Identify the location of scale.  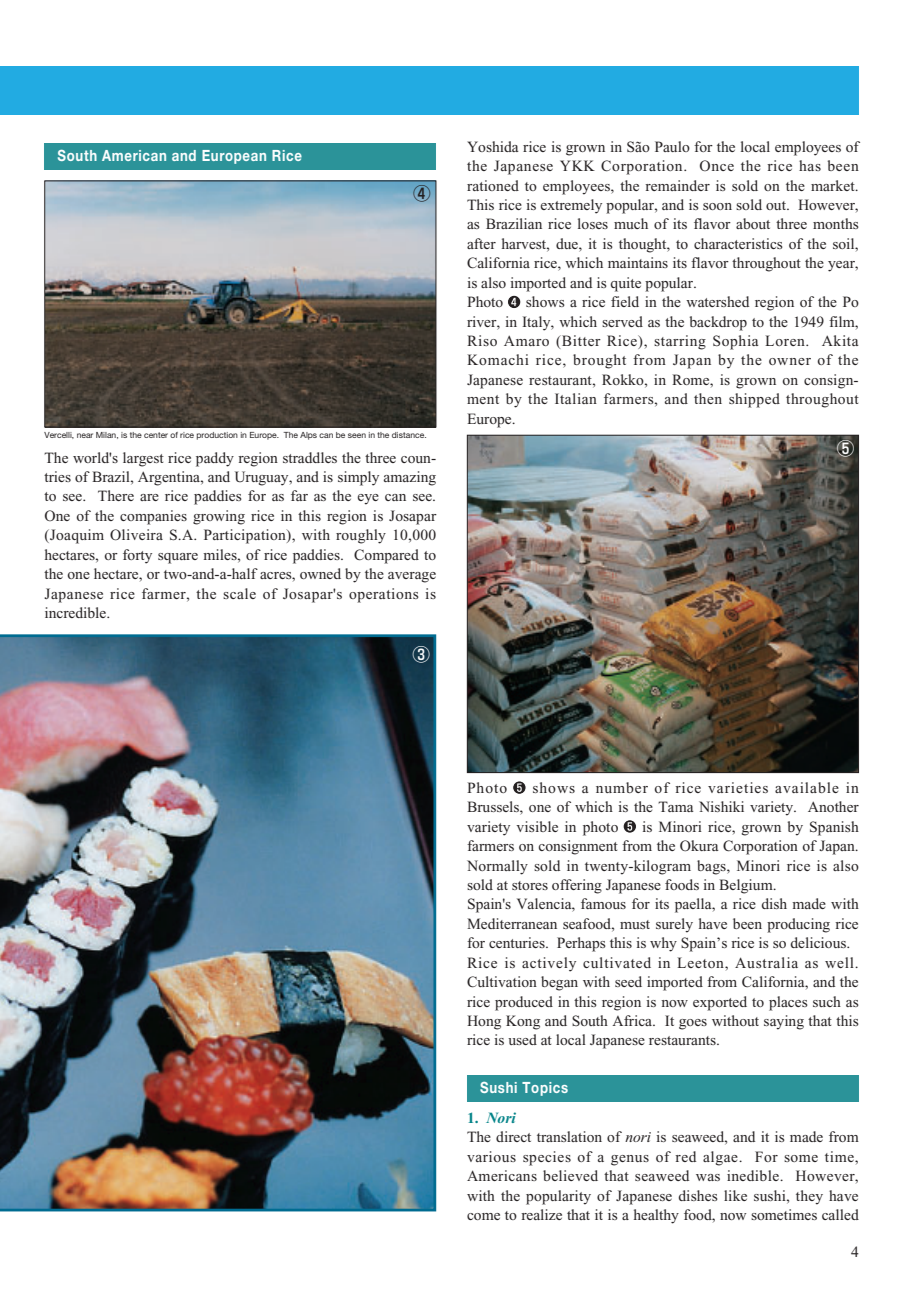
(239, 593).
